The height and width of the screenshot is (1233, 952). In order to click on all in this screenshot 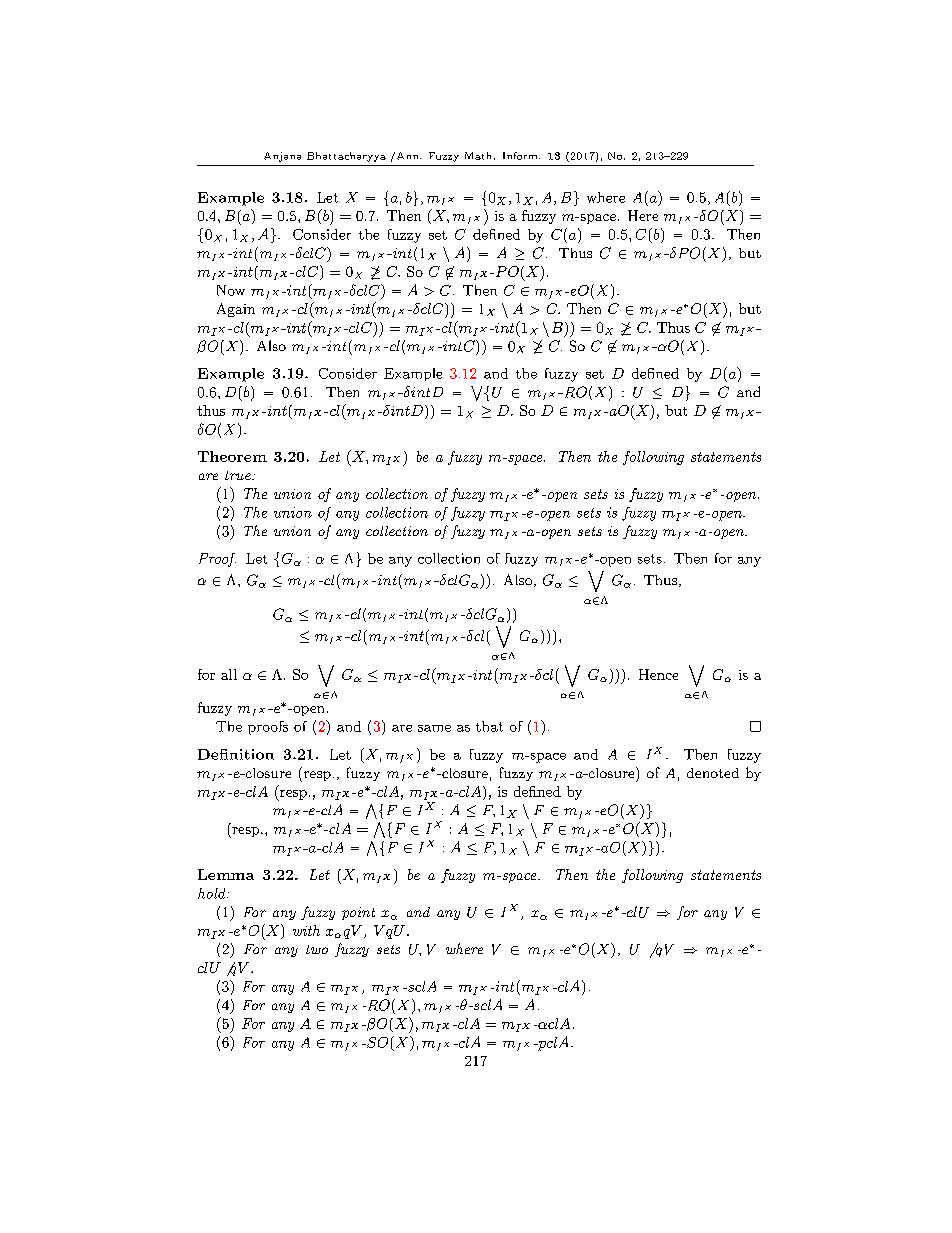, I will do `click(229, 674)`.
